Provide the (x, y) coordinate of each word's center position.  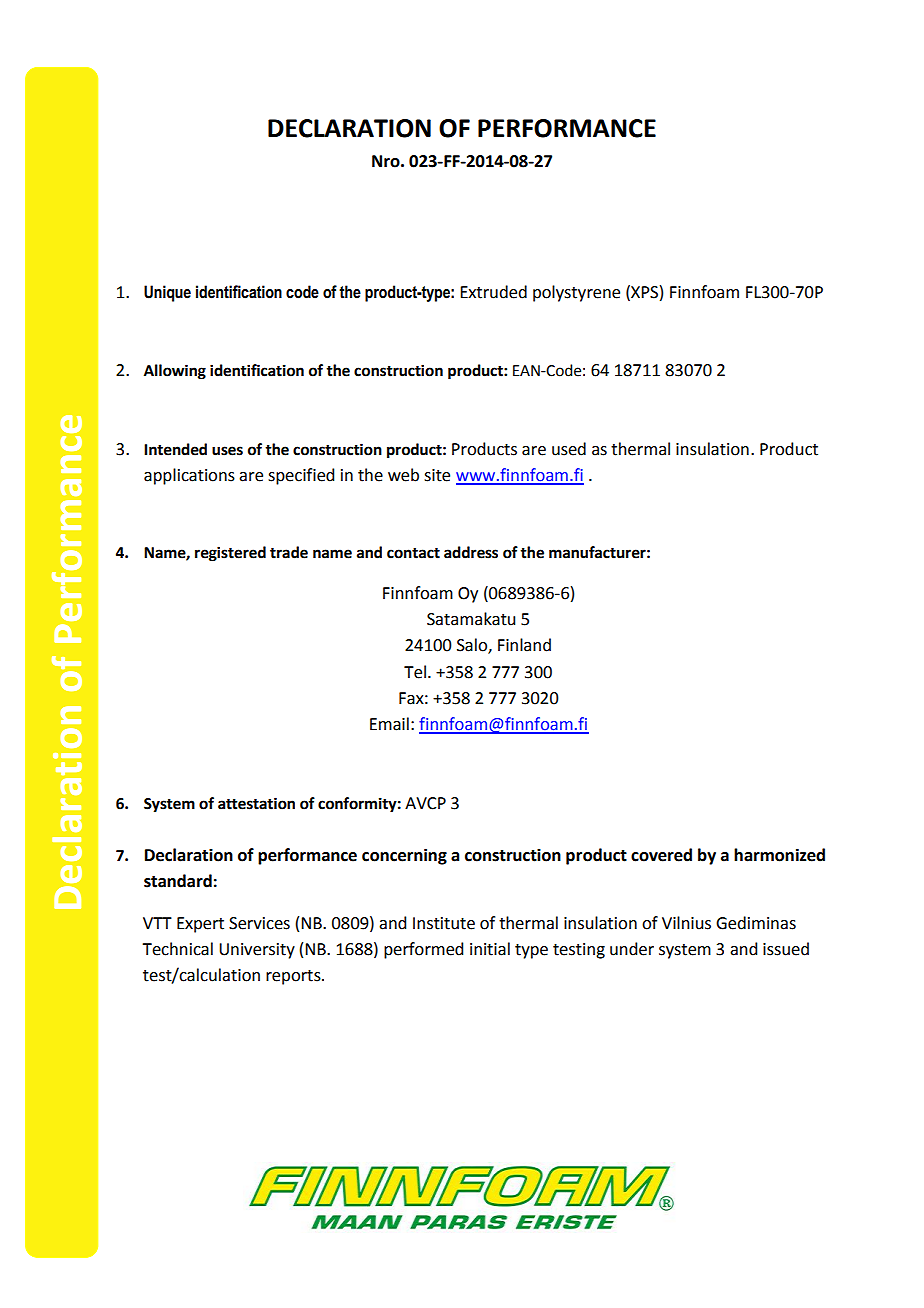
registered (230, 554)
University (257, 951)
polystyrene (576, 293)
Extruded (493, 292)
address (471, 552)
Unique (167, 293)
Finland (524, 645)
